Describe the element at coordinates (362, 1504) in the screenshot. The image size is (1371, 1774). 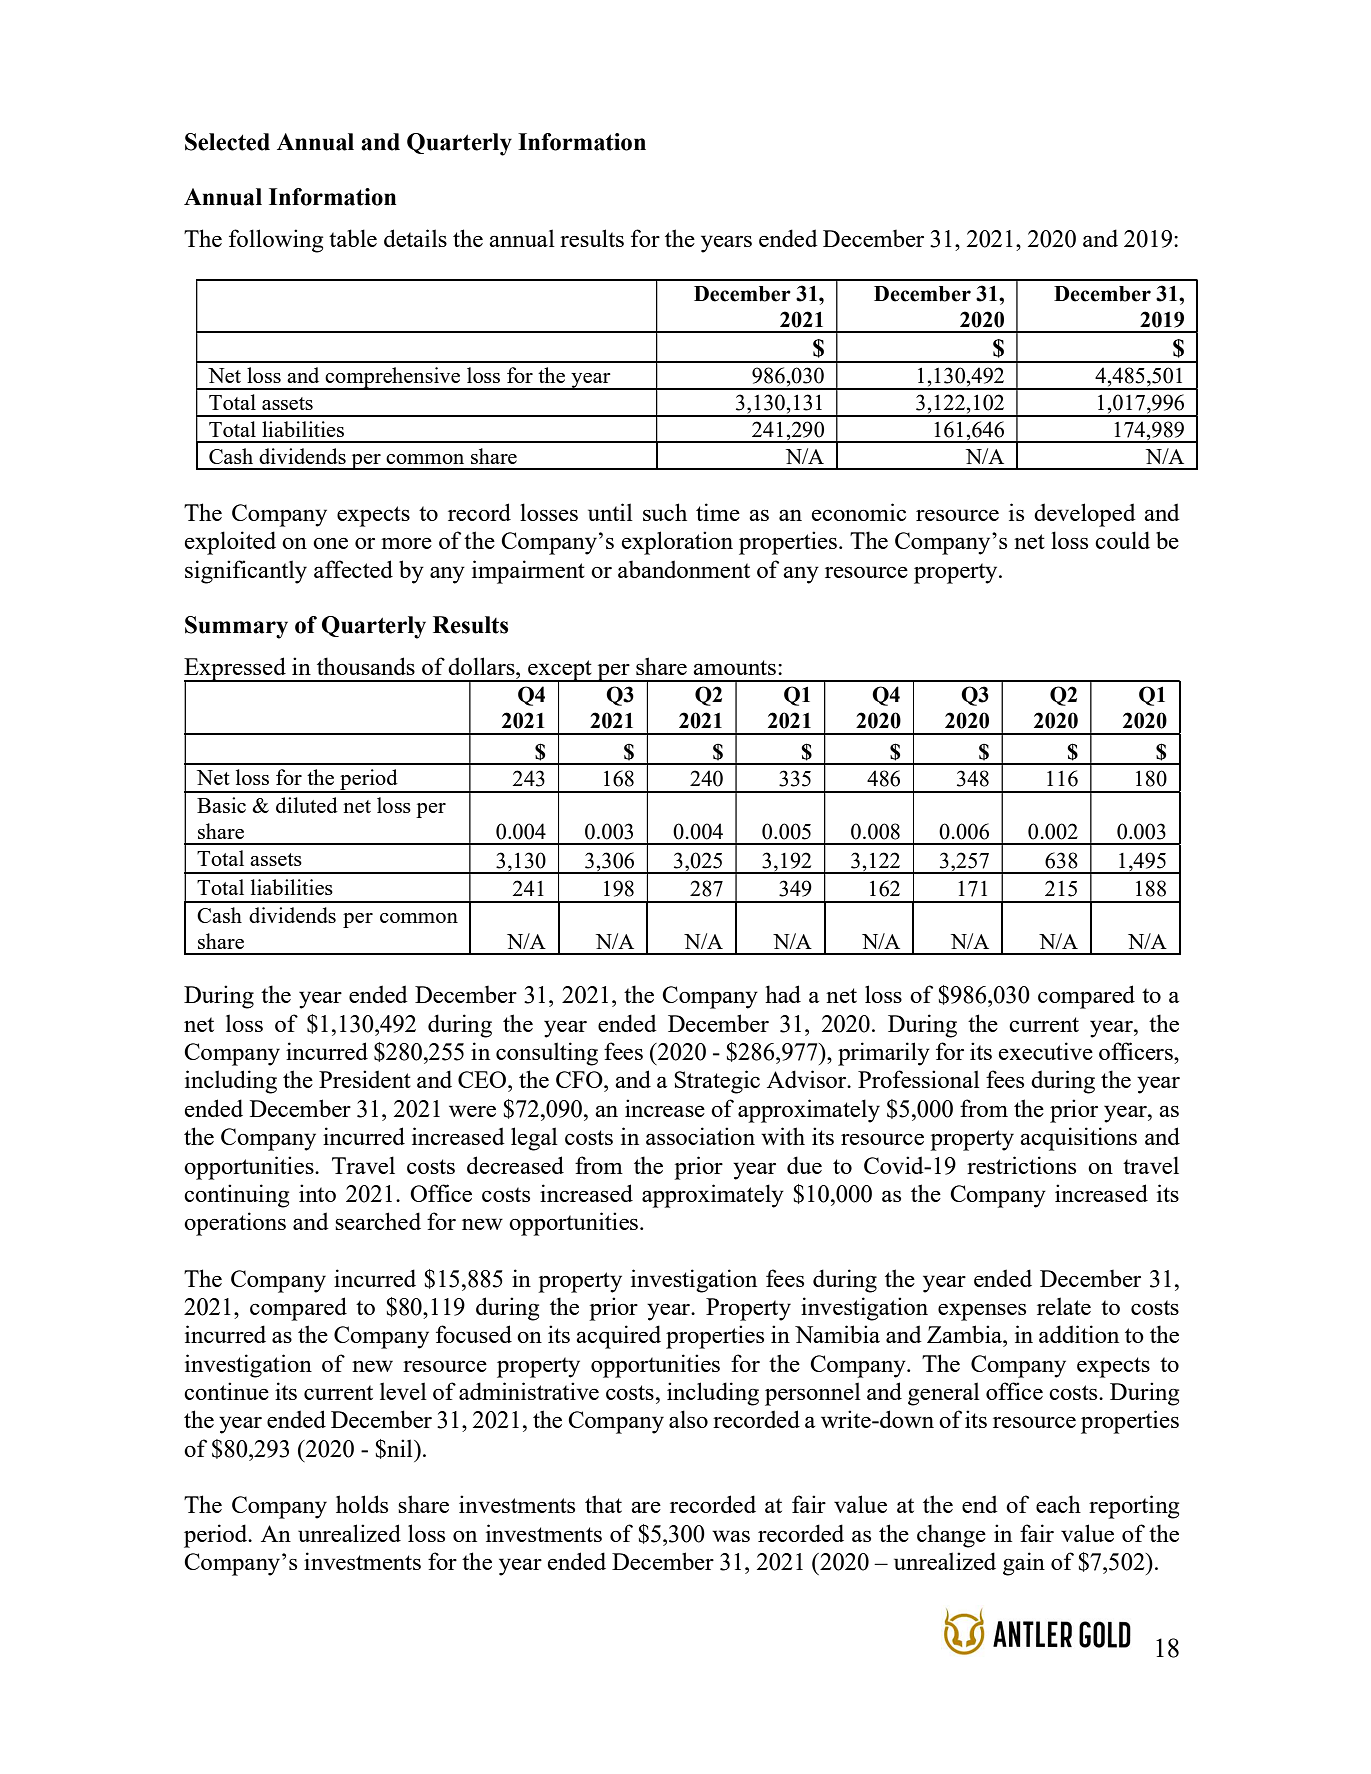
I see `holds` at that location.
